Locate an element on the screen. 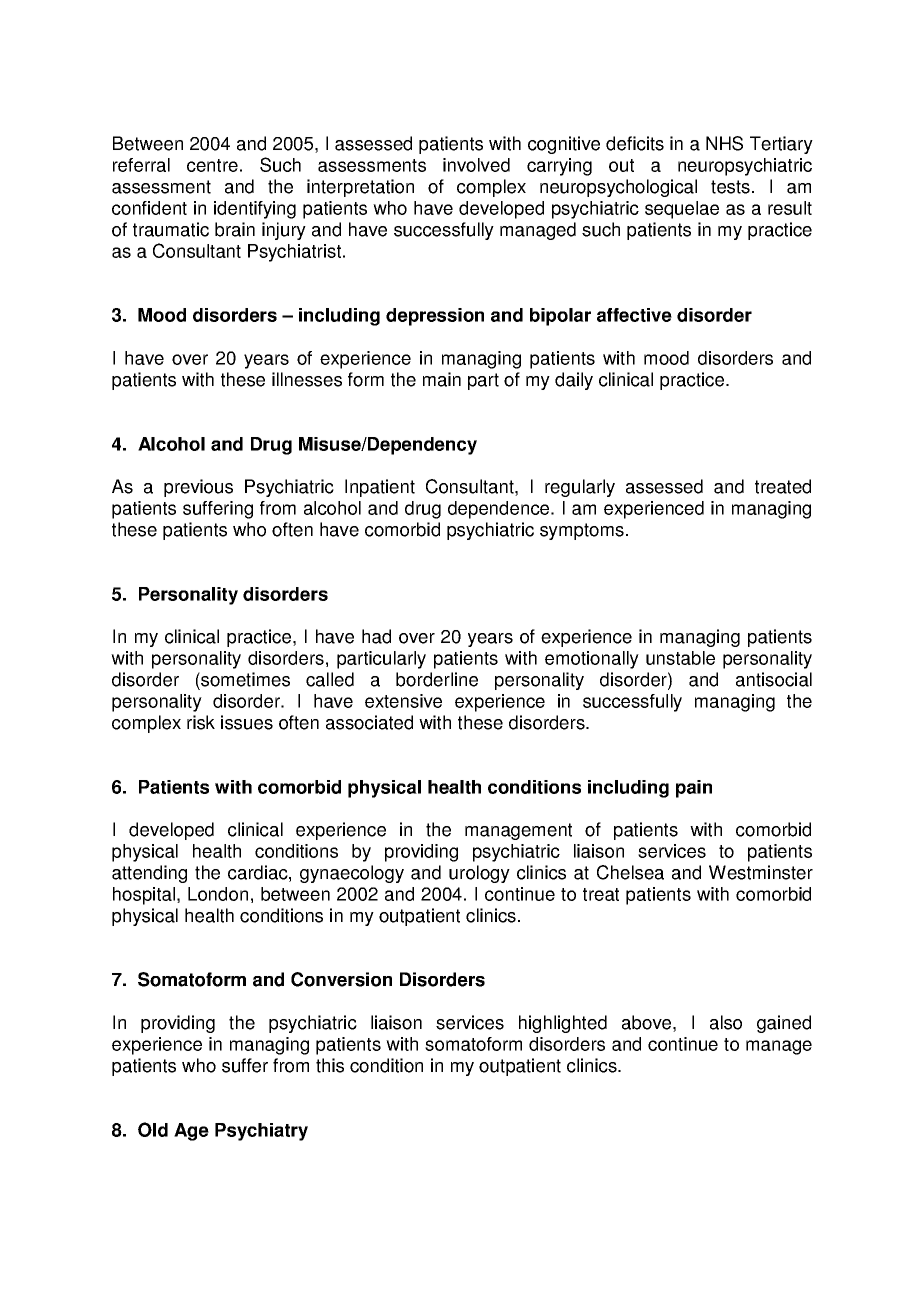 The width and height of the screenshot is (924, 1308). also is located at coordinates (726, 1022).
